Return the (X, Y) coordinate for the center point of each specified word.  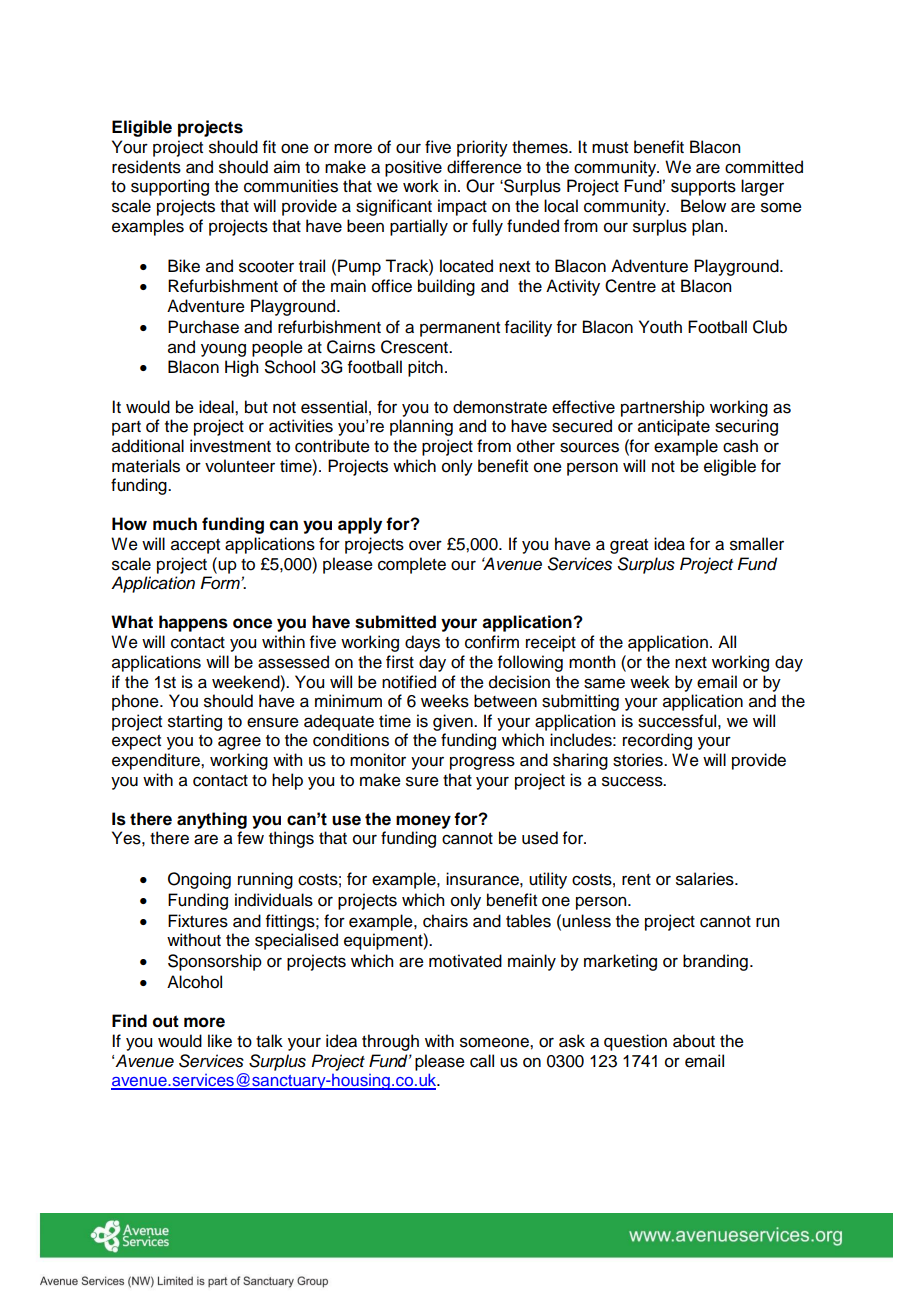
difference (484, 167)
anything (212, 820)
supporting (170, 187)
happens (193, 623)
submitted (395, 622)
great (629, 546)
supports (703, 188)
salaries (706, 879)
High (241, 368)
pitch (425, 368)
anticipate (674, 427)
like (220, 1041)
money (423, 822)
